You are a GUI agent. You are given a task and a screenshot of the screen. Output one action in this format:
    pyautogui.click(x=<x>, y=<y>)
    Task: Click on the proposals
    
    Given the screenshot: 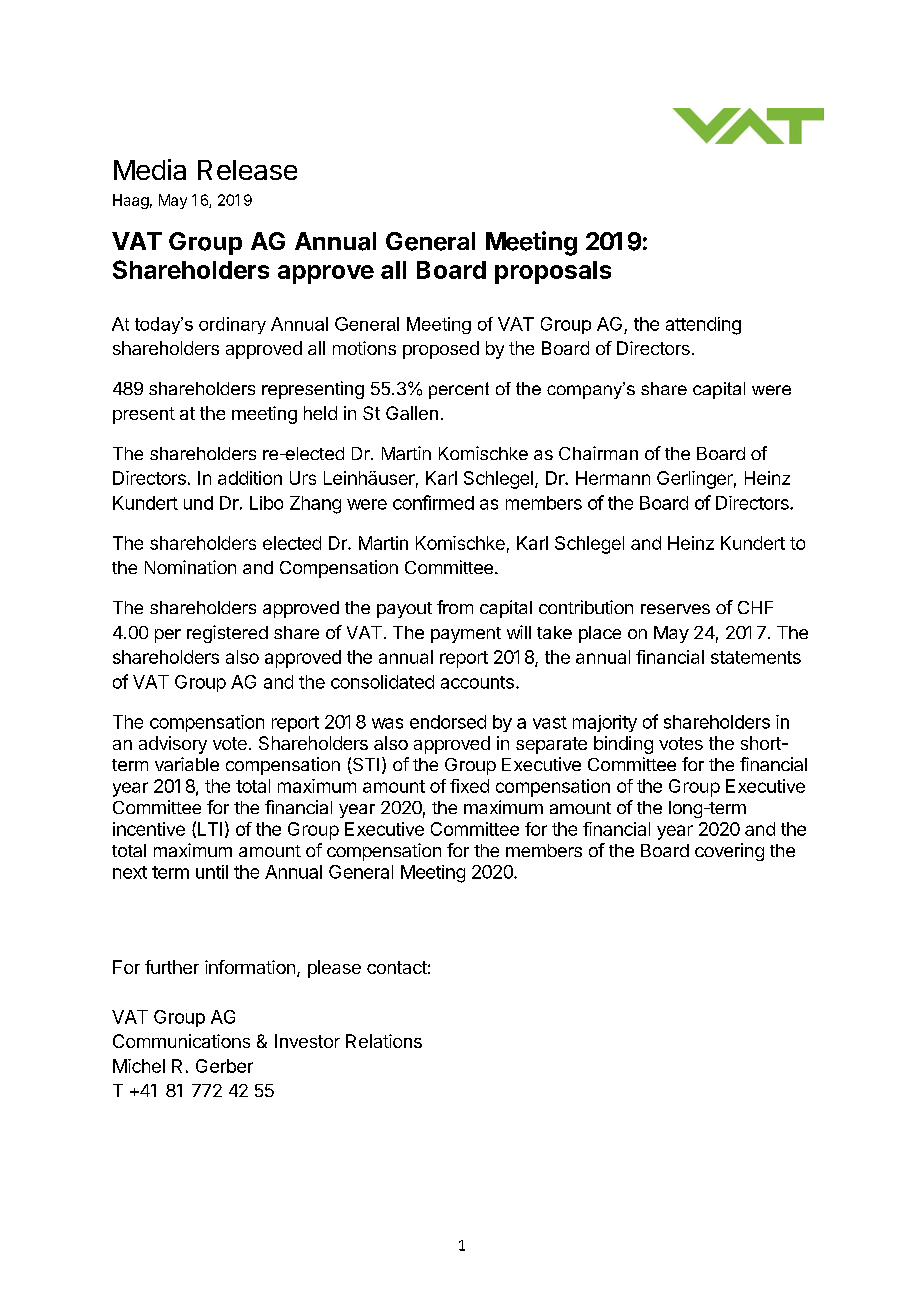 What is the action you would take?
    pyautogui.click(x=553, y=272)
